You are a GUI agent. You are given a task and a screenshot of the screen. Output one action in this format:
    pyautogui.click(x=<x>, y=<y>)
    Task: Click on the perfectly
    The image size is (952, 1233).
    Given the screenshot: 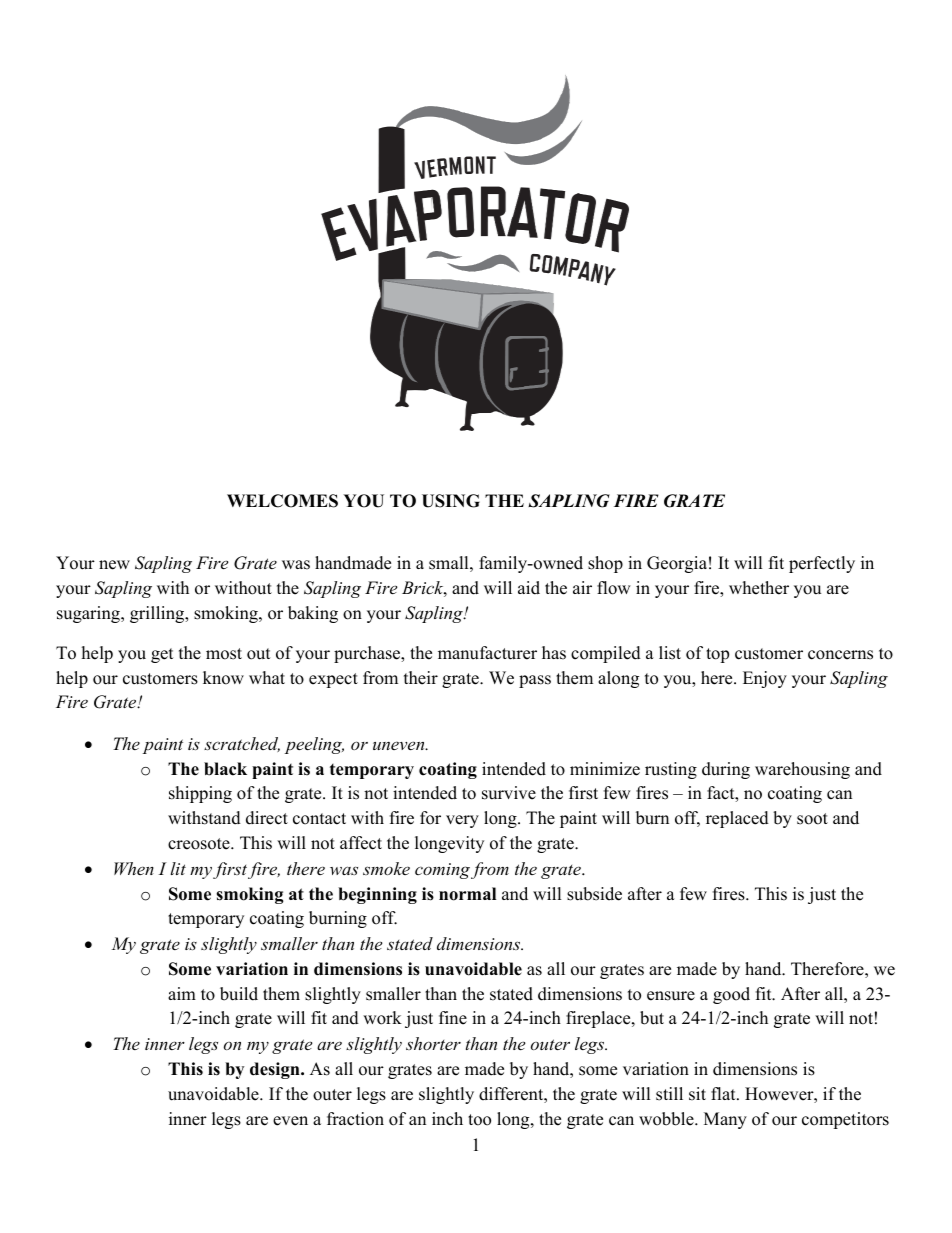 What is the action you would take?
    pyautogui.click(x=822, y=564)
